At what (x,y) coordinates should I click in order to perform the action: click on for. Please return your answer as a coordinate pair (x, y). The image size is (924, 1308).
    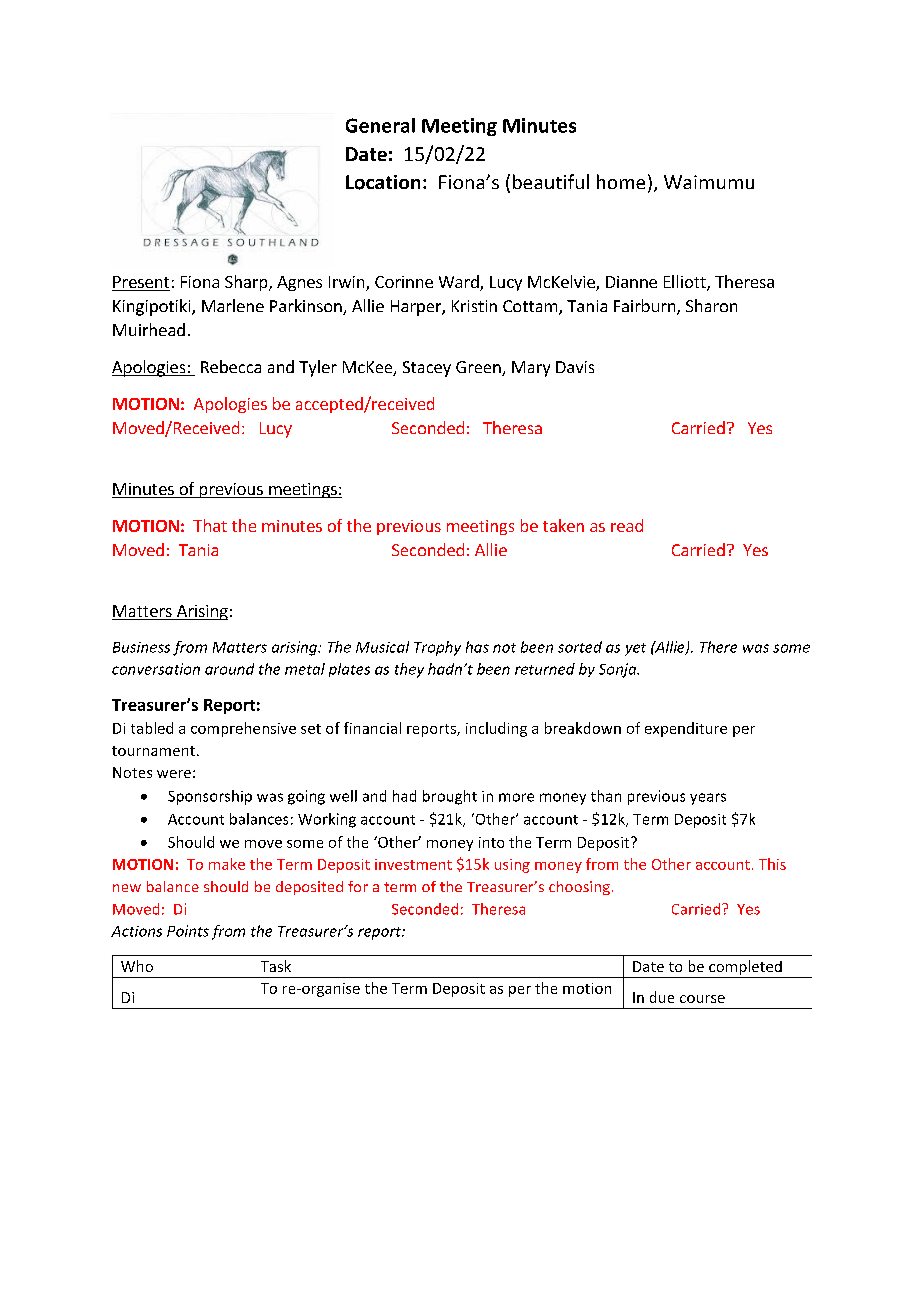
    Looking at the image, I should click on (358, 886).
